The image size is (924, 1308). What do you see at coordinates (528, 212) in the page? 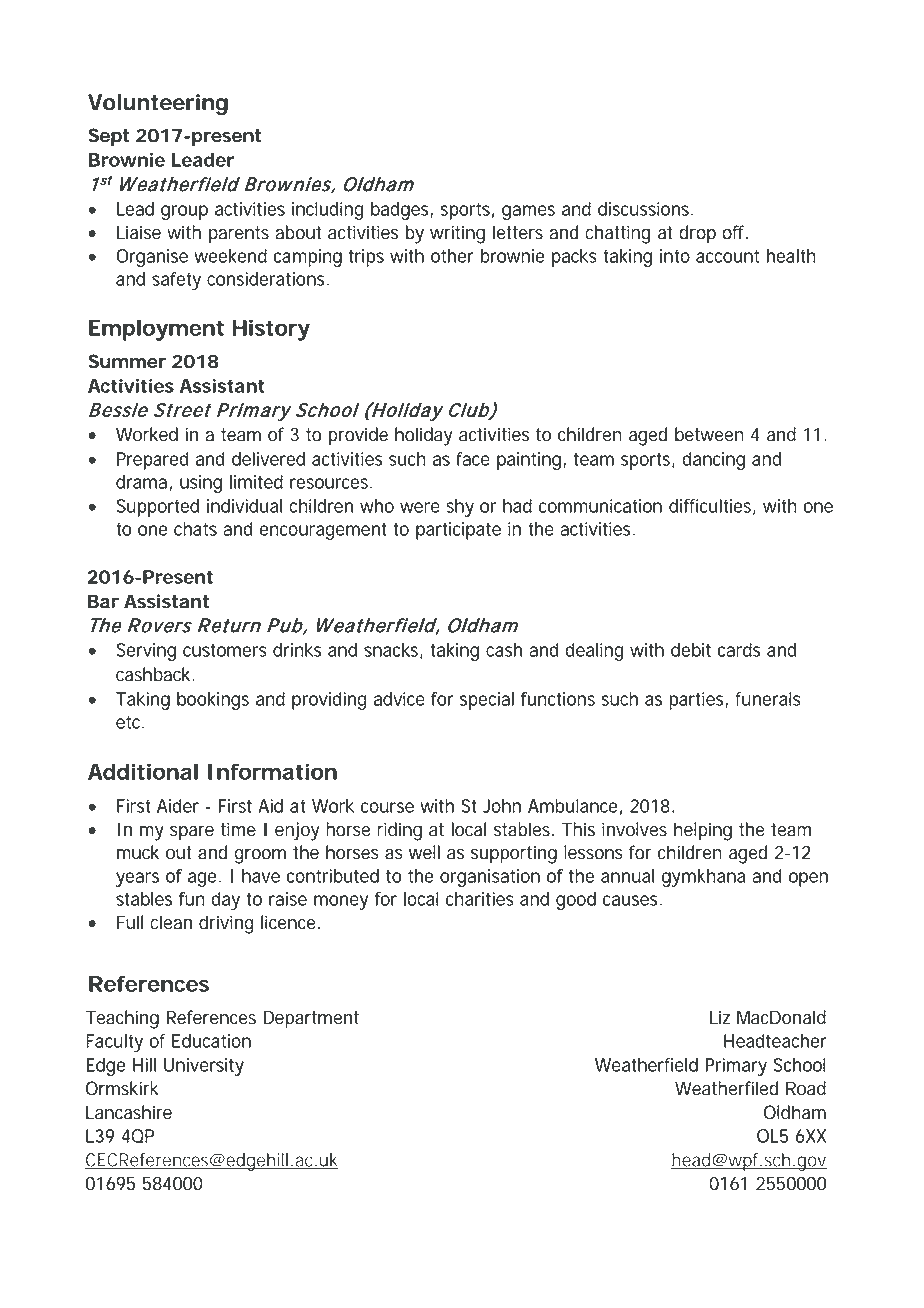
I see `games` at bounding box center [528, 212].
